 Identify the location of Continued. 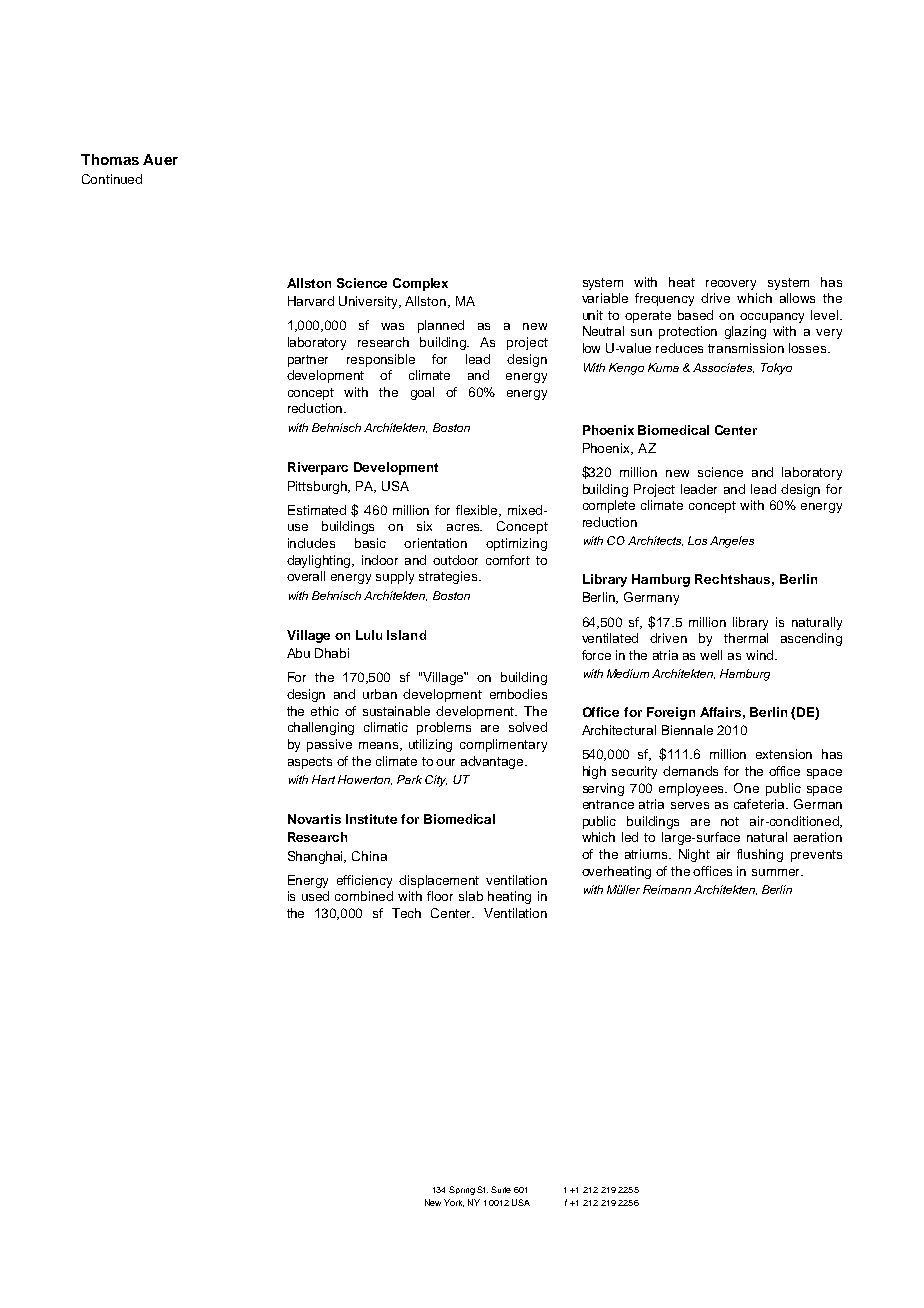
(112, 179).
